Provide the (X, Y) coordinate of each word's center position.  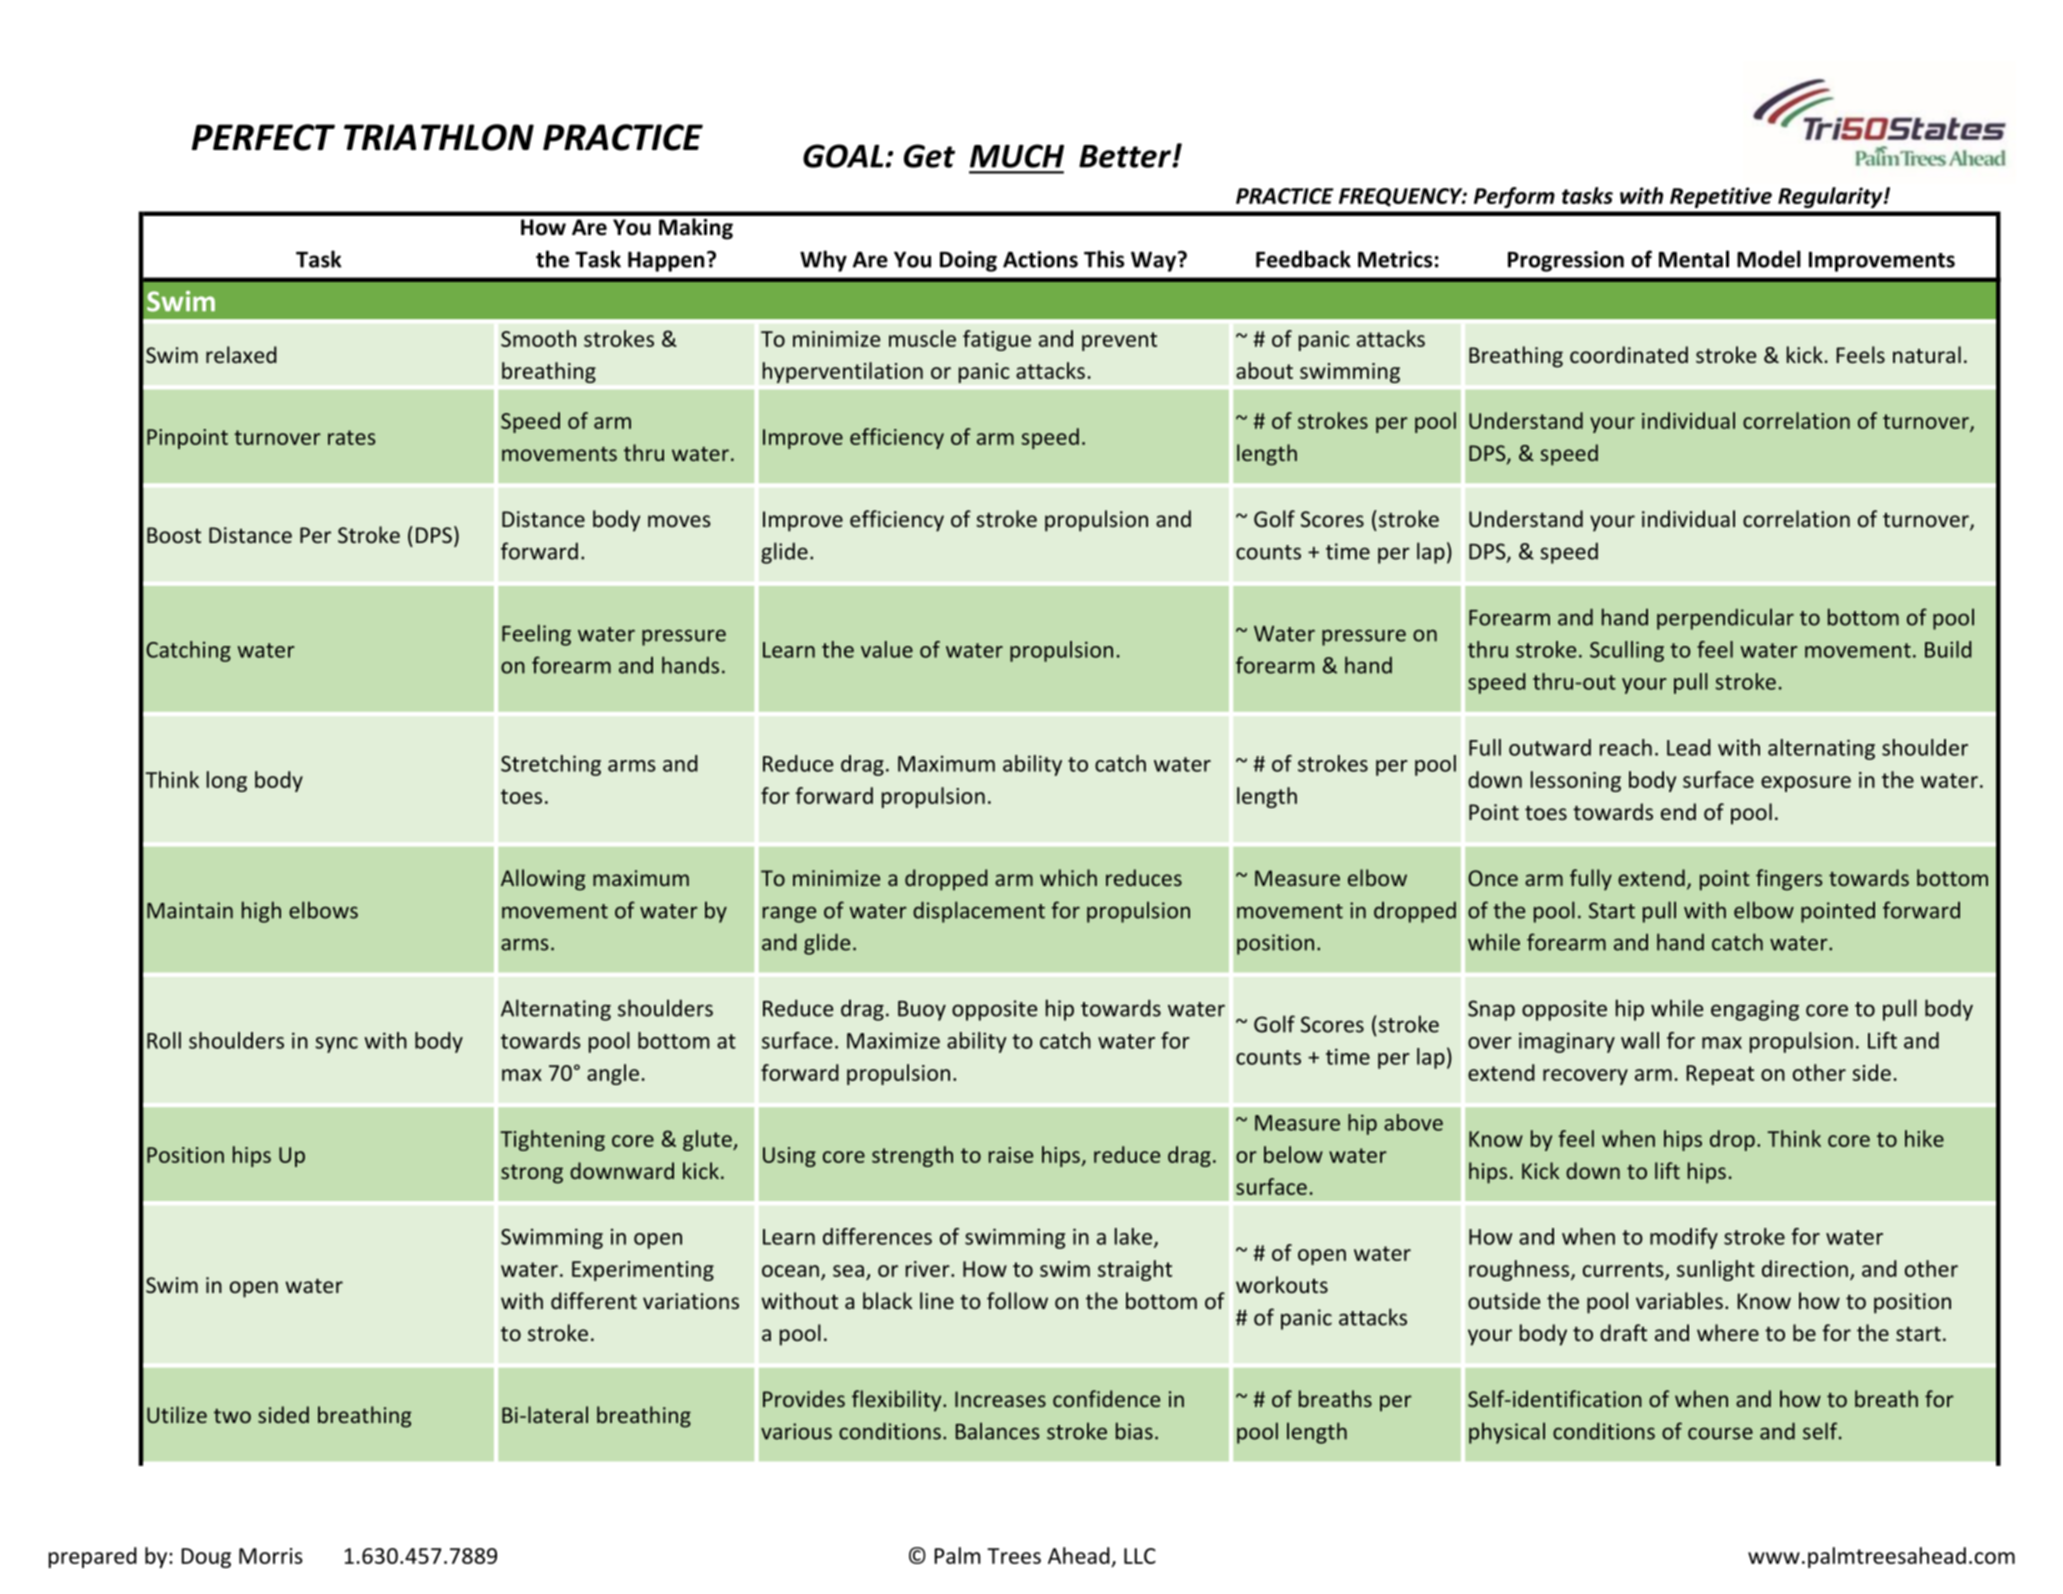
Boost (174, 535)
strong (532, 1174)
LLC (1140, 1556)
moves (679, 521)
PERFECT (263, 137)
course (1720, 1433)
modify (1684, 1238)
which (1068, 877)
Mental (1694, 259)
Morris (271, 1556)
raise (1011, 1155)
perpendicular (1725, 619)
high (261, 912)
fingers (1789, 880)
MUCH (1017, 156)
